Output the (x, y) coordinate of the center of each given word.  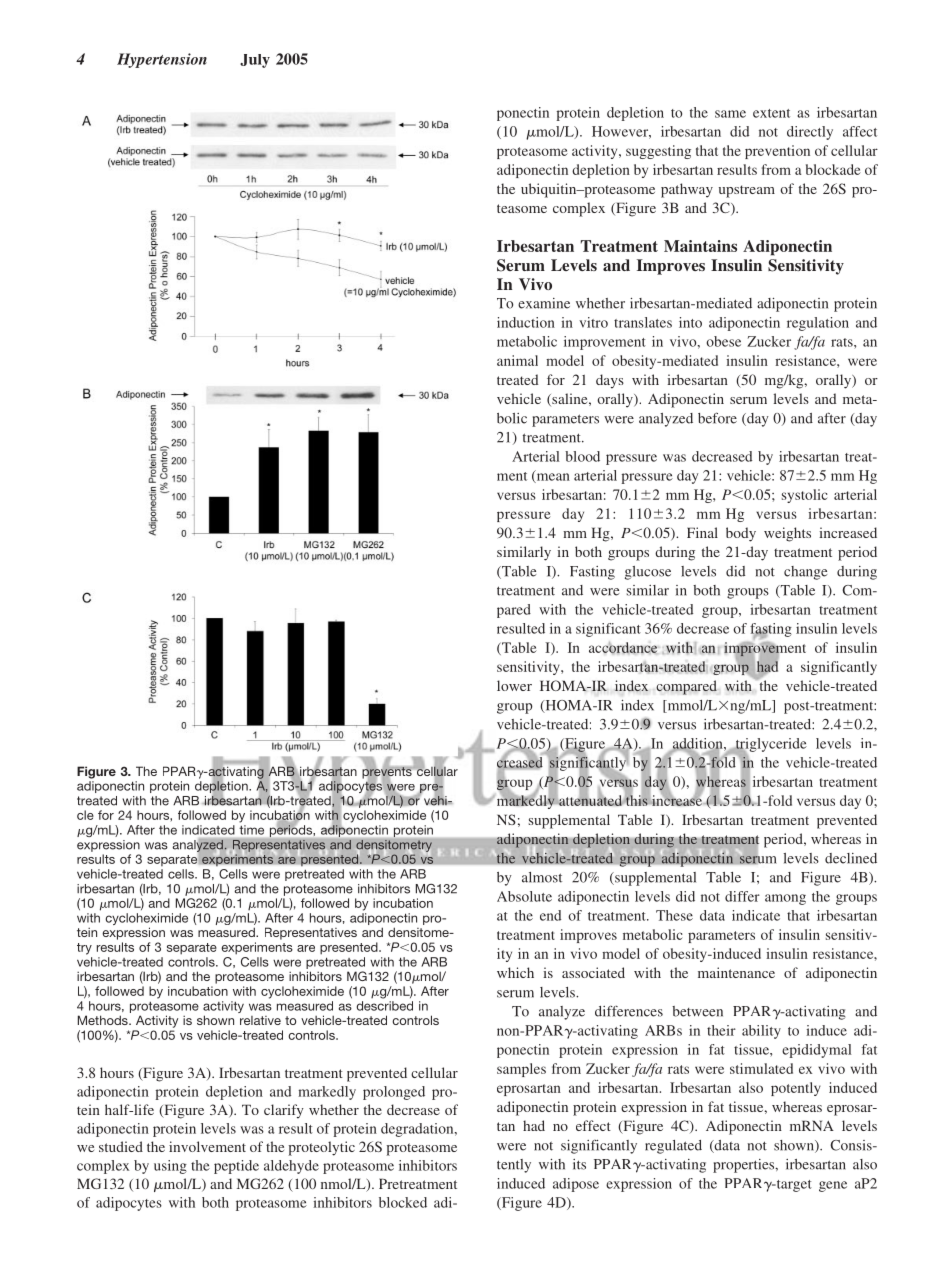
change (805, 573)
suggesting (658, 152)
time (252, 830)
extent (771, 113)
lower (514, 685)
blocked (403, 1202)
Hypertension (162, 60)
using (170, 1167)
